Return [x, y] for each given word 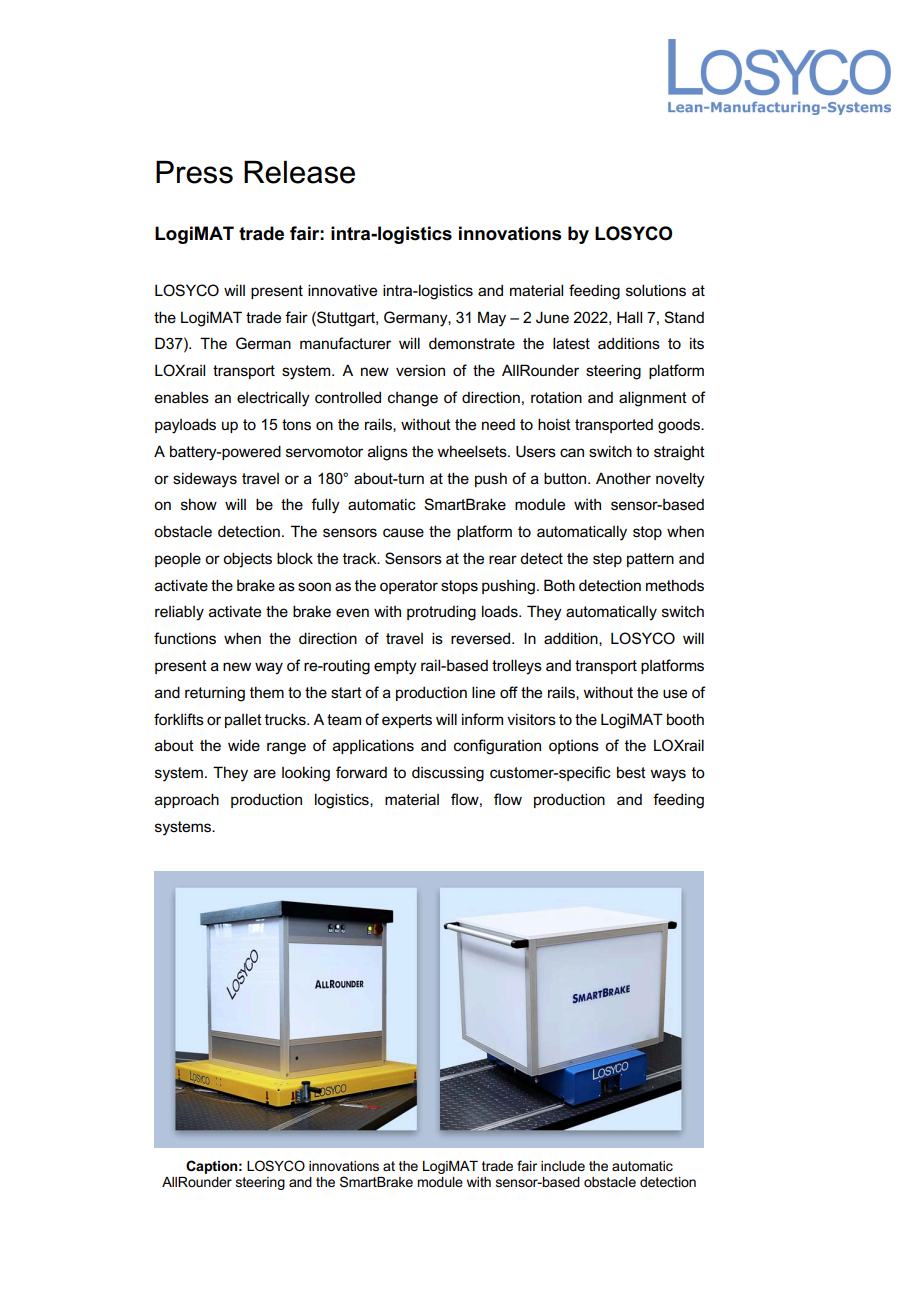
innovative [342, 290]
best [631, 772]
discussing [448, 774]
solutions [656, 290]
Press [194, 172]
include [563, 1166]
